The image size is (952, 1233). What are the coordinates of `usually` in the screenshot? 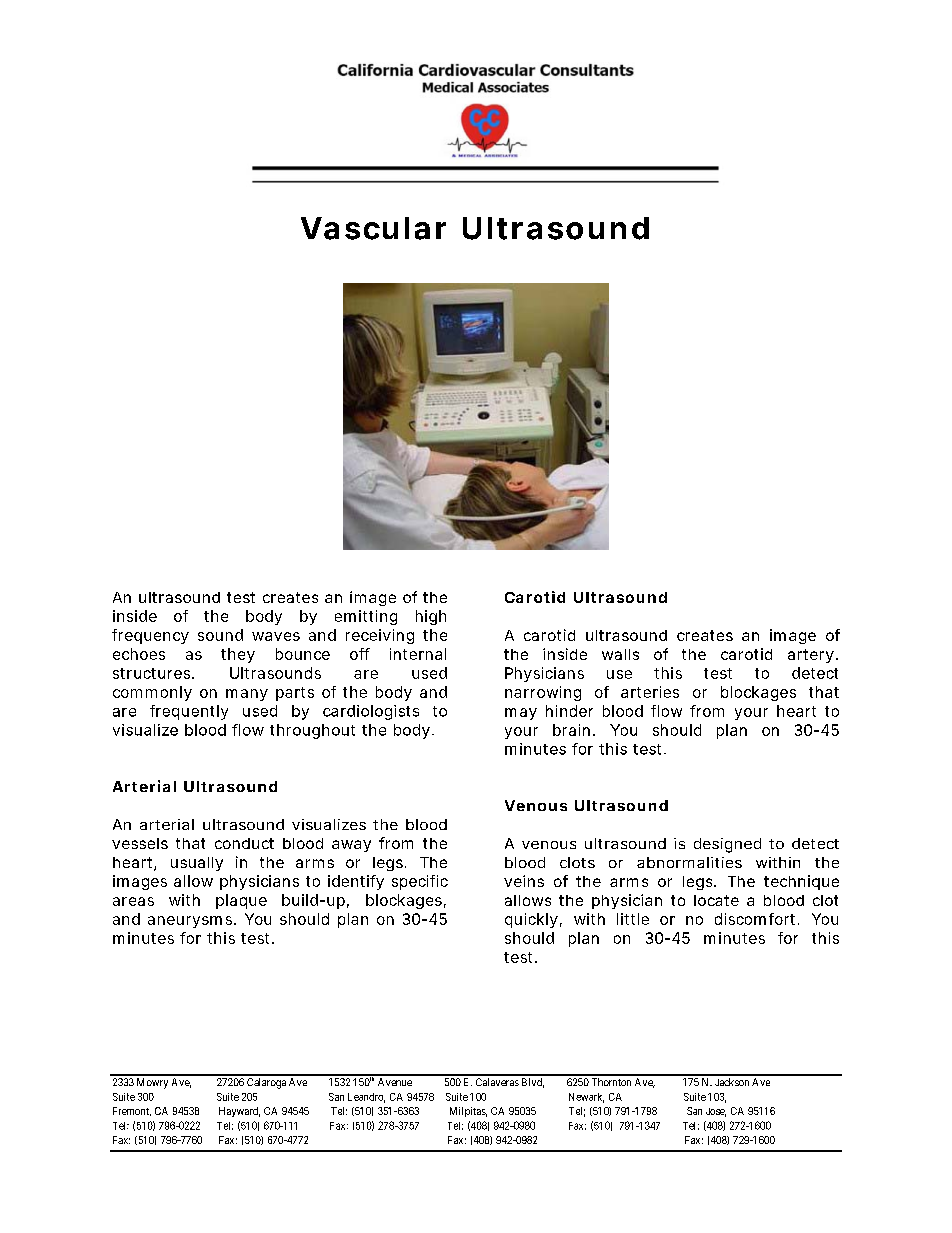 It's located at (197, 864).
